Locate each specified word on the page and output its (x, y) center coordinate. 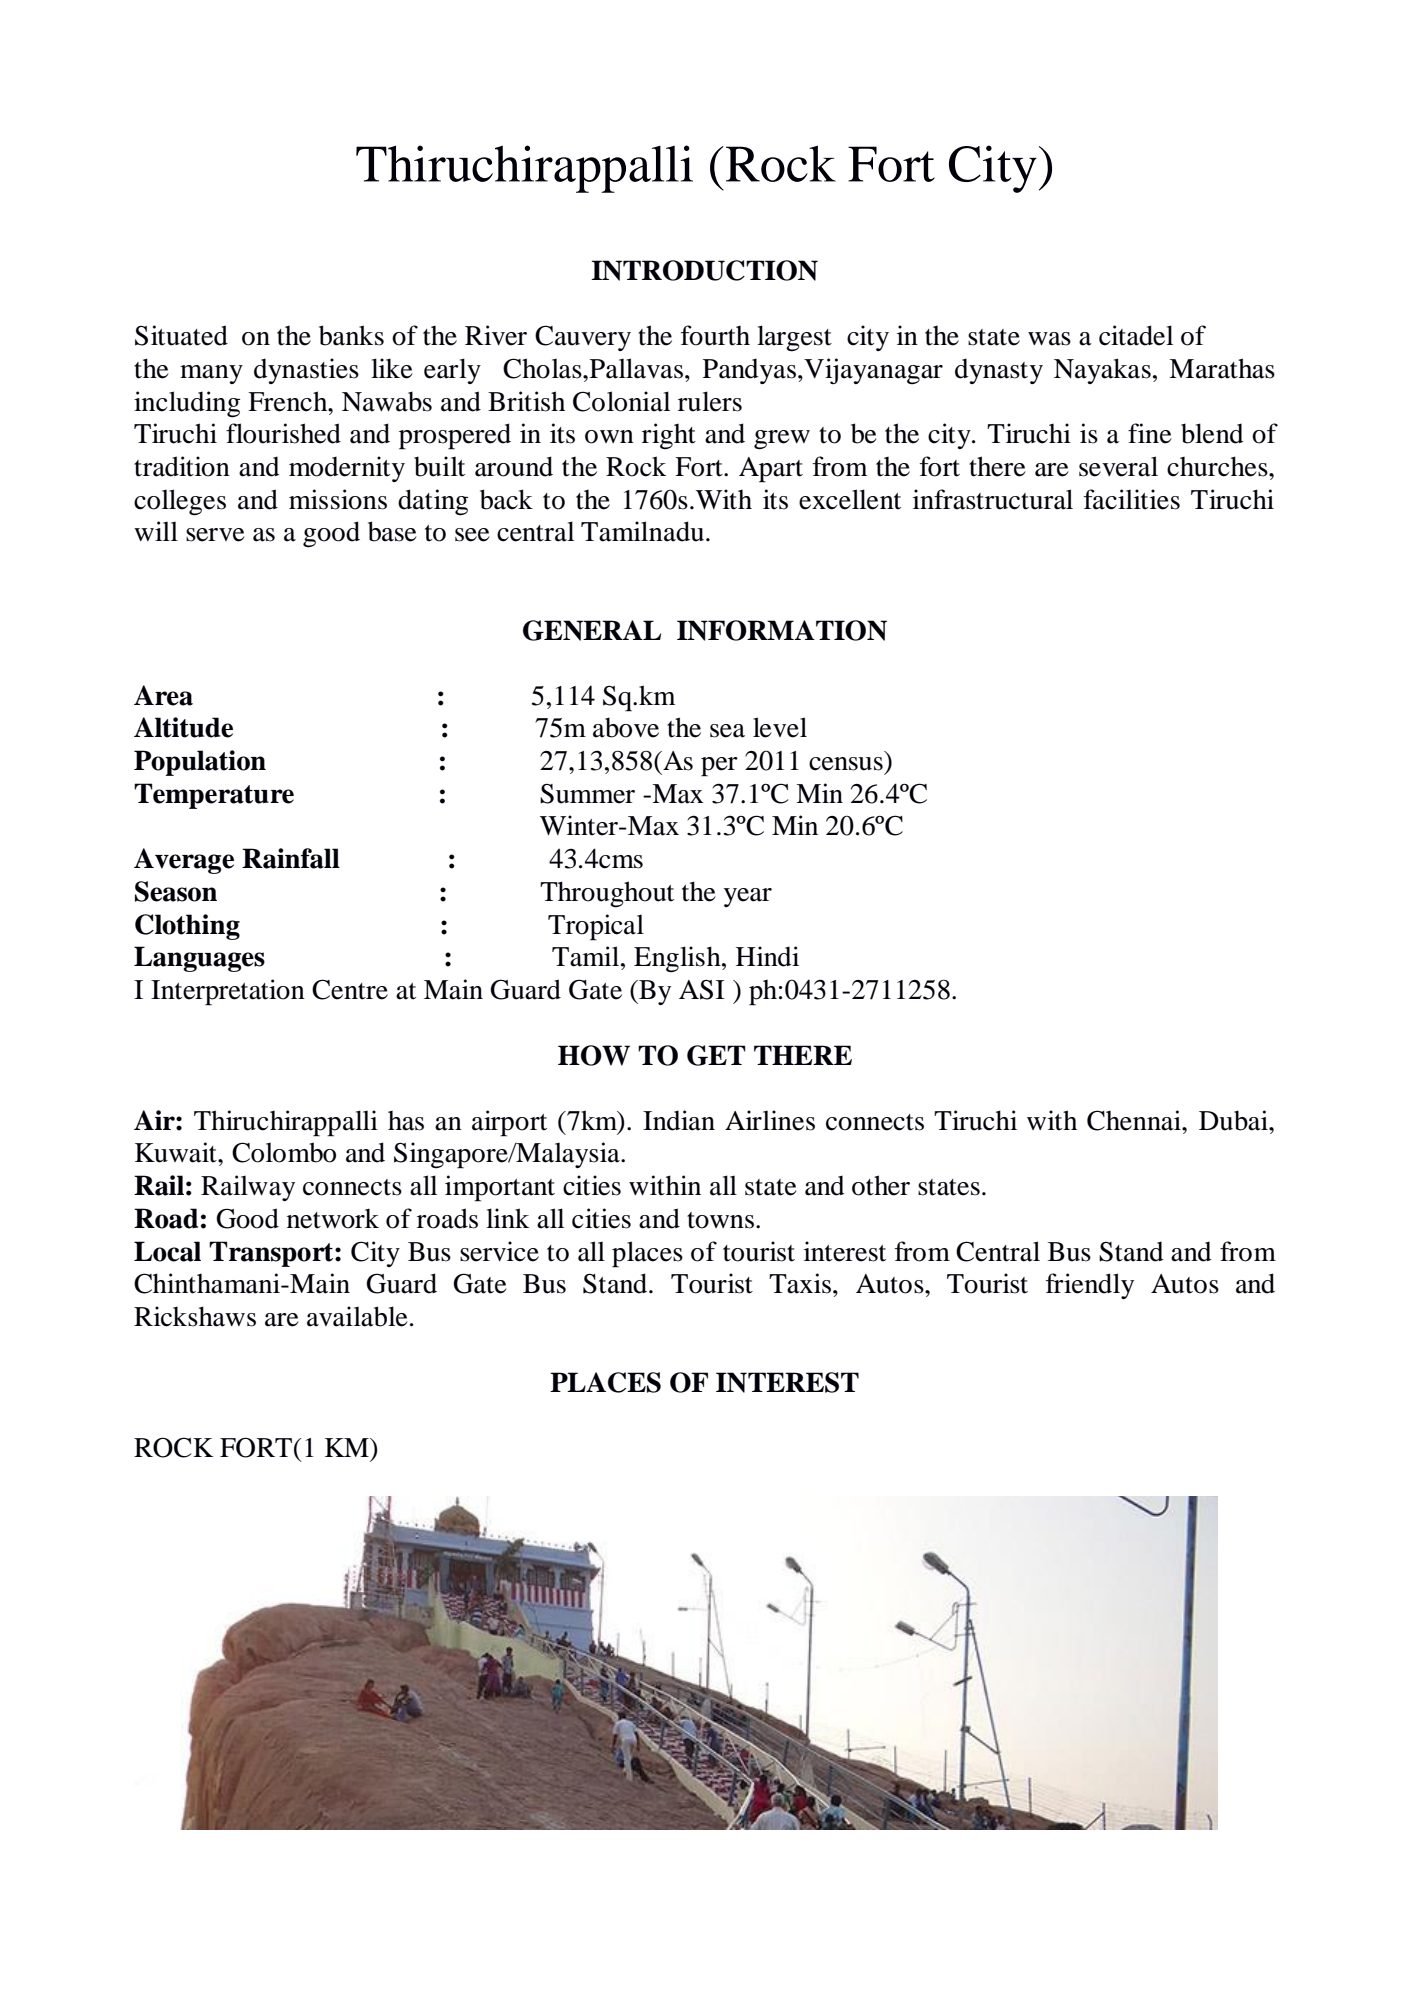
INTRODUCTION (704, 270)
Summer (587, 794)
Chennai (1135, 1120)
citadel (1136, 335)
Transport (272, 1254)
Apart (771, 470)
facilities (1132, 499)
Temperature (214, 796)
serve (215, 535)
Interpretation (228, 992)
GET (716, 1055)
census (846, 764)
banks (351, 335)
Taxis (800, 1283)
